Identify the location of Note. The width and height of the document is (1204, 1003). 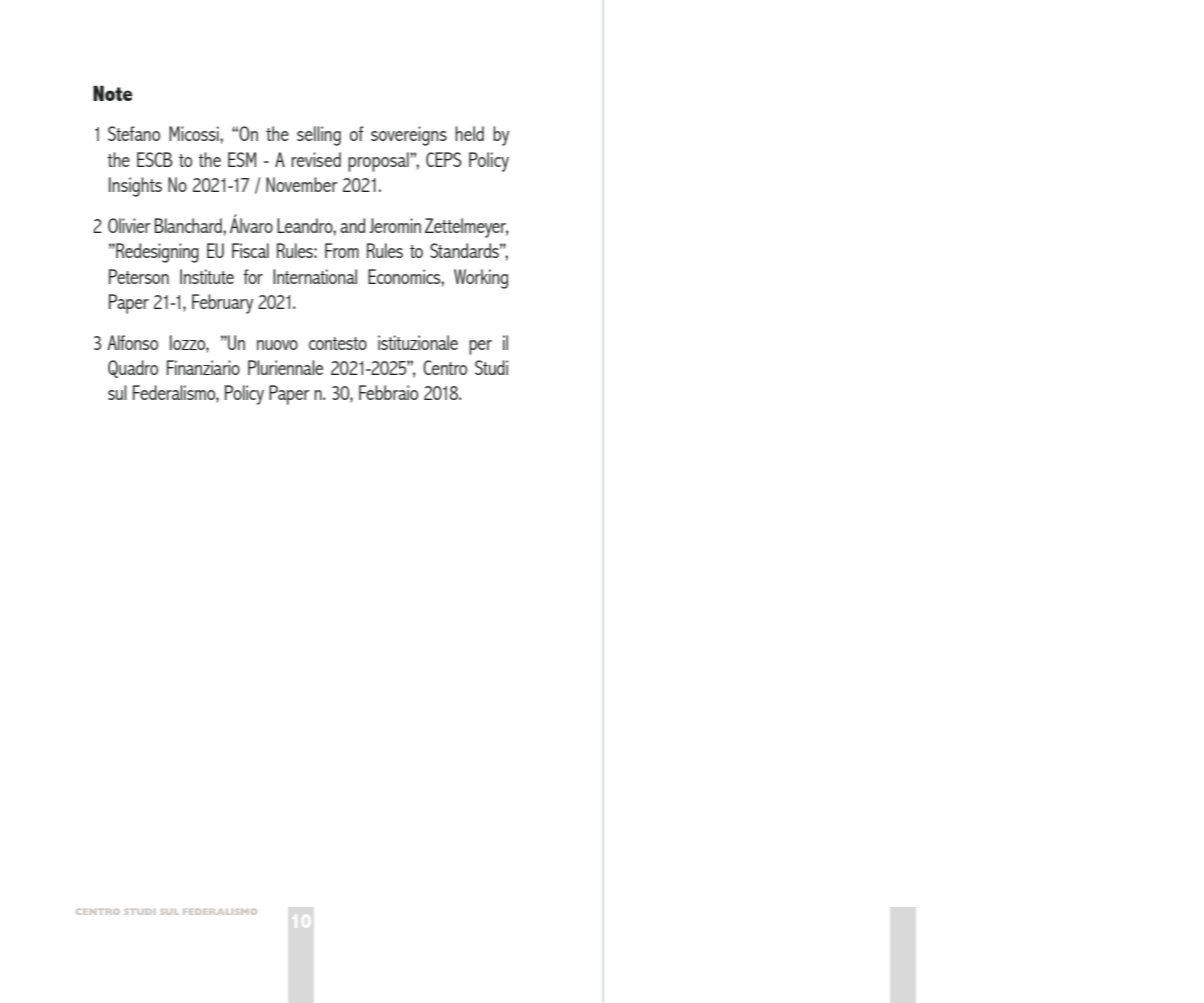
(112, 93).
